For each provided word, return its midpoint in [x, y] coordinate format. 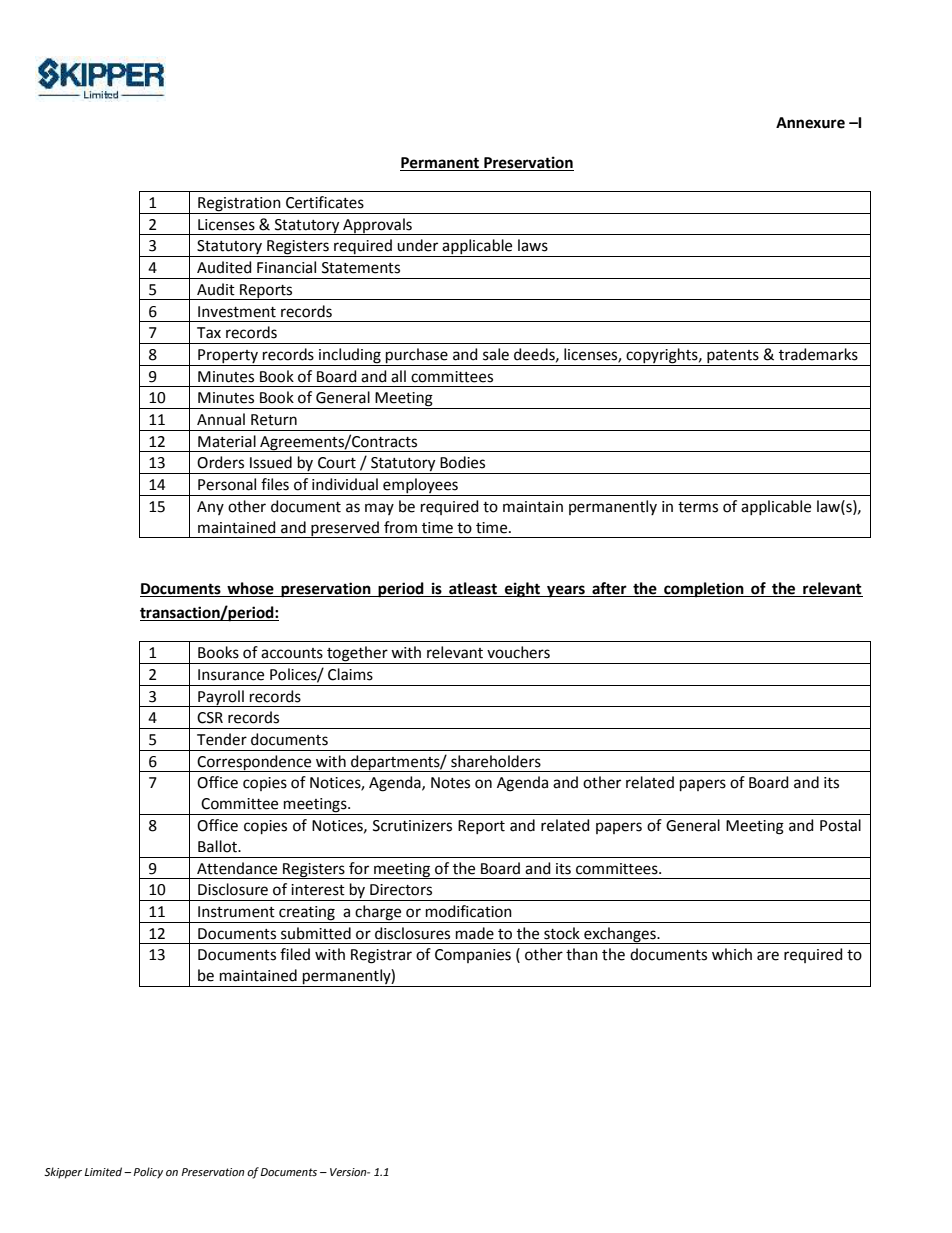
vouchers [518, 652]
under [417, 245]
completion [704, 590]
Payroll [221, 698]
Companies [473, 956]
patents [733, 358]
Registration [239, 205]
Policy [148, 1173]
